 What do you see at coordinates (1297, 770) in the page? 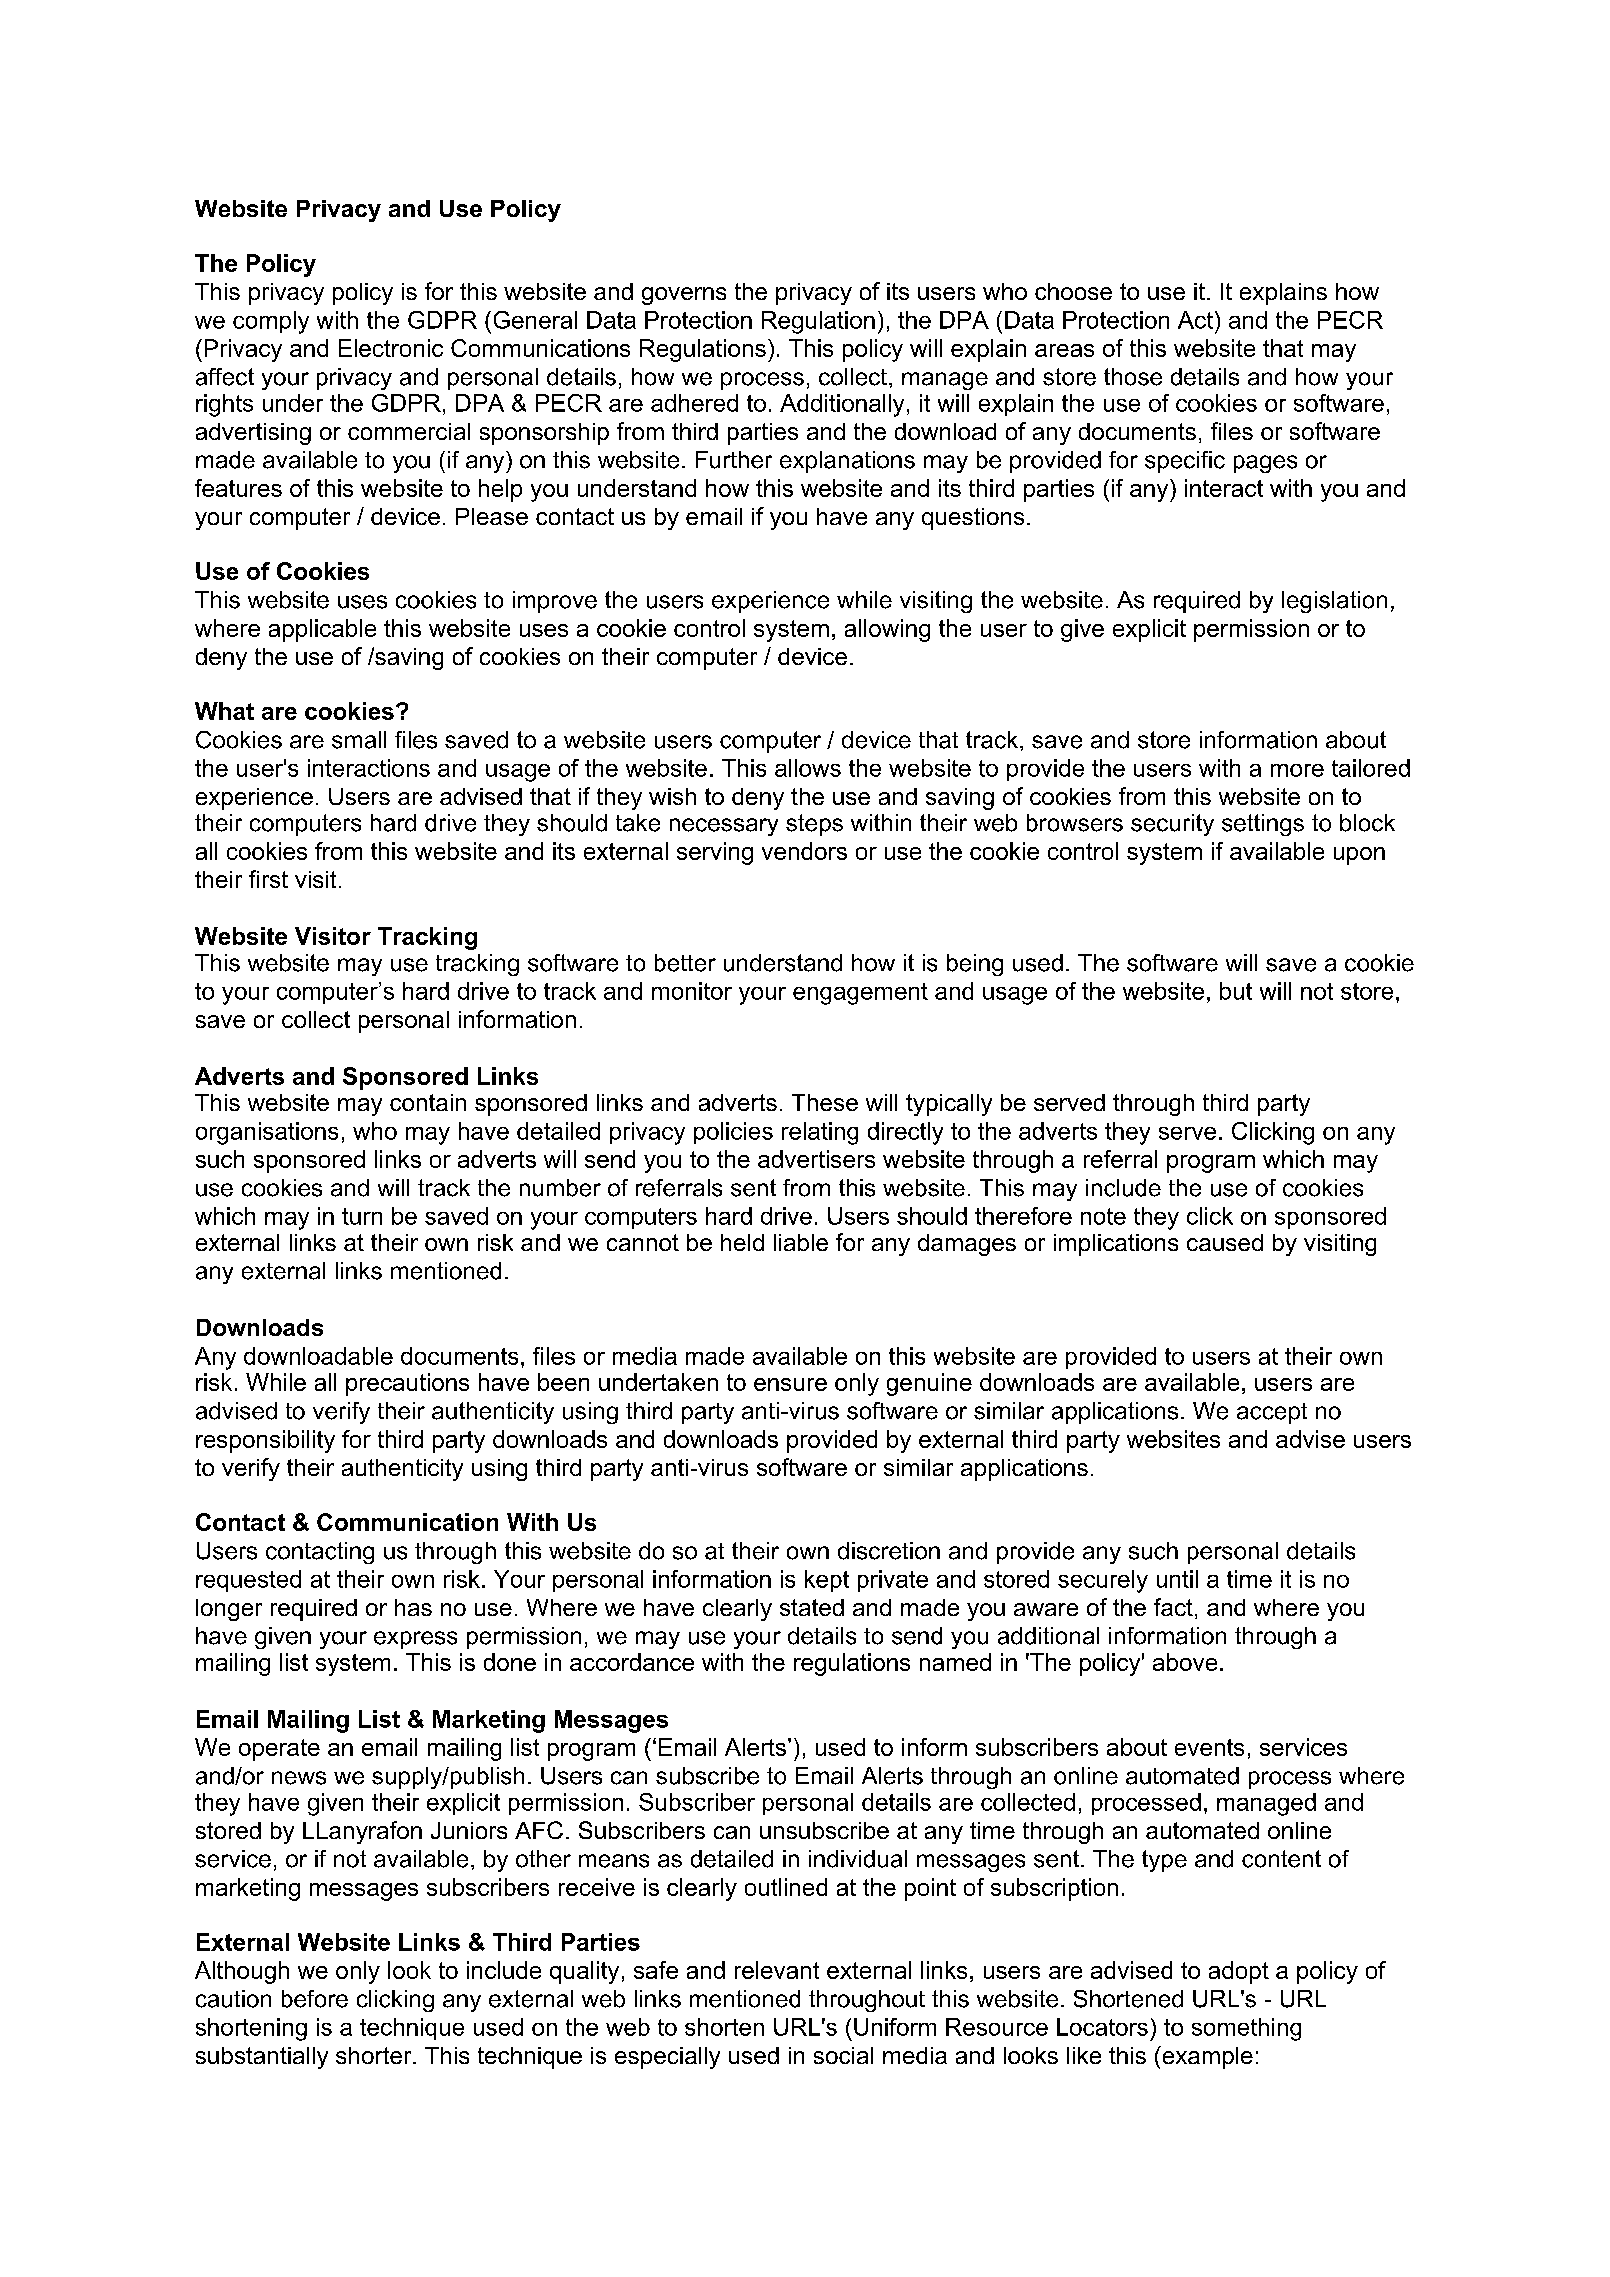
I see `more` at bounding box center [1297, 770].
